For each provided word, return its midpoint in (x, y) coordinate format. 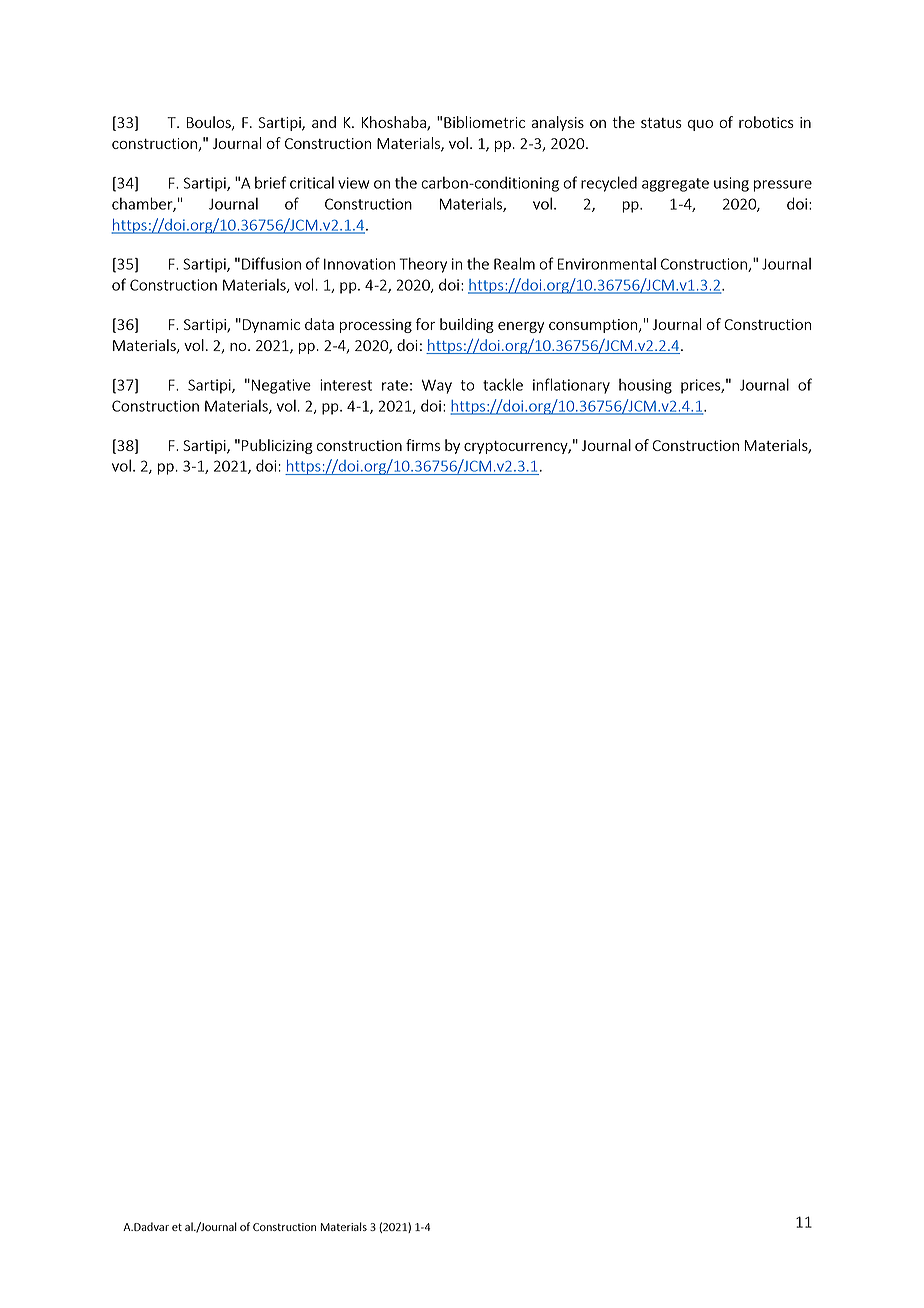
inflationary (571, 386)
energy (521, 327)
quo (700, 125)
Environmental (607, 264)
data (319, 324)
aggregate (675, 185)
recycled (609, 184)
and (324, 122)
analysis (558, 123)
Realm (514, 263)
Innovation (359, 264)
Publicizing (277, 446)
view (353, 183)
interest (346, 385)
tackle (503, 384)
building (467, 325)
